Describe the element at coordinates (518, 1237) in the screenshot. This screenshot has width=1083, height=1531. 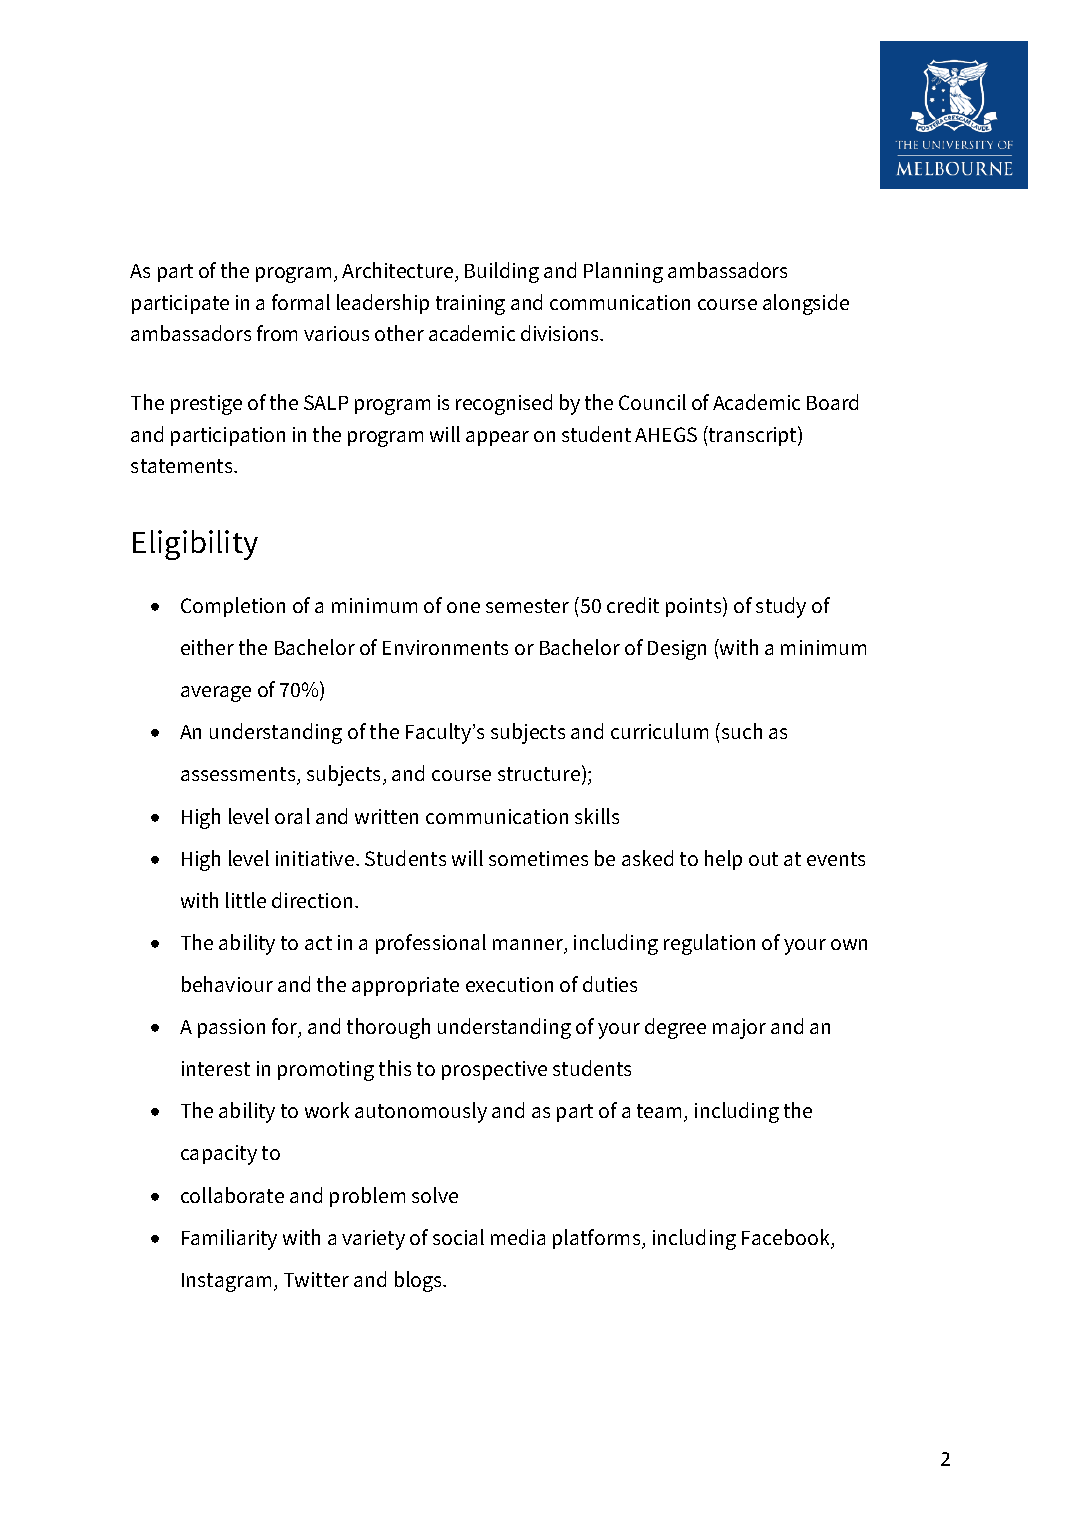
I see `media` at that location.
